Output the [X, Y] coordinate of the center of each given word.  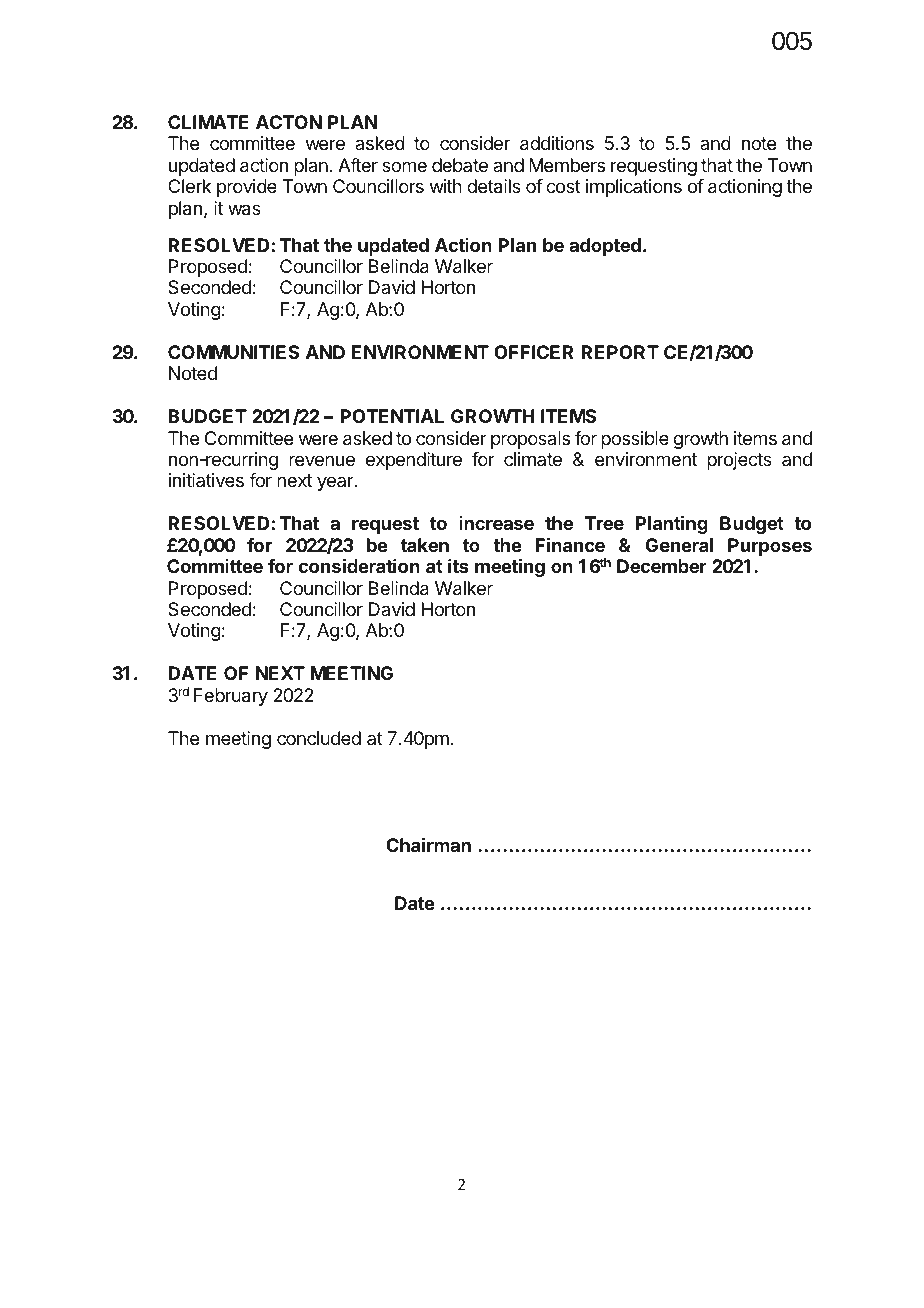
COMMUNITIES [233, 352]
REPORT [620, 352]
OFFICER [534, 352]
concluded [319, 738]
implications [634, 188]
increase [496, 523]
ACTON [289, 122]
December [662, 566]
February [231, 697]
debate [460, 165]
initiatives [206, 480]
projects [739, 461]
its [458, 566]
